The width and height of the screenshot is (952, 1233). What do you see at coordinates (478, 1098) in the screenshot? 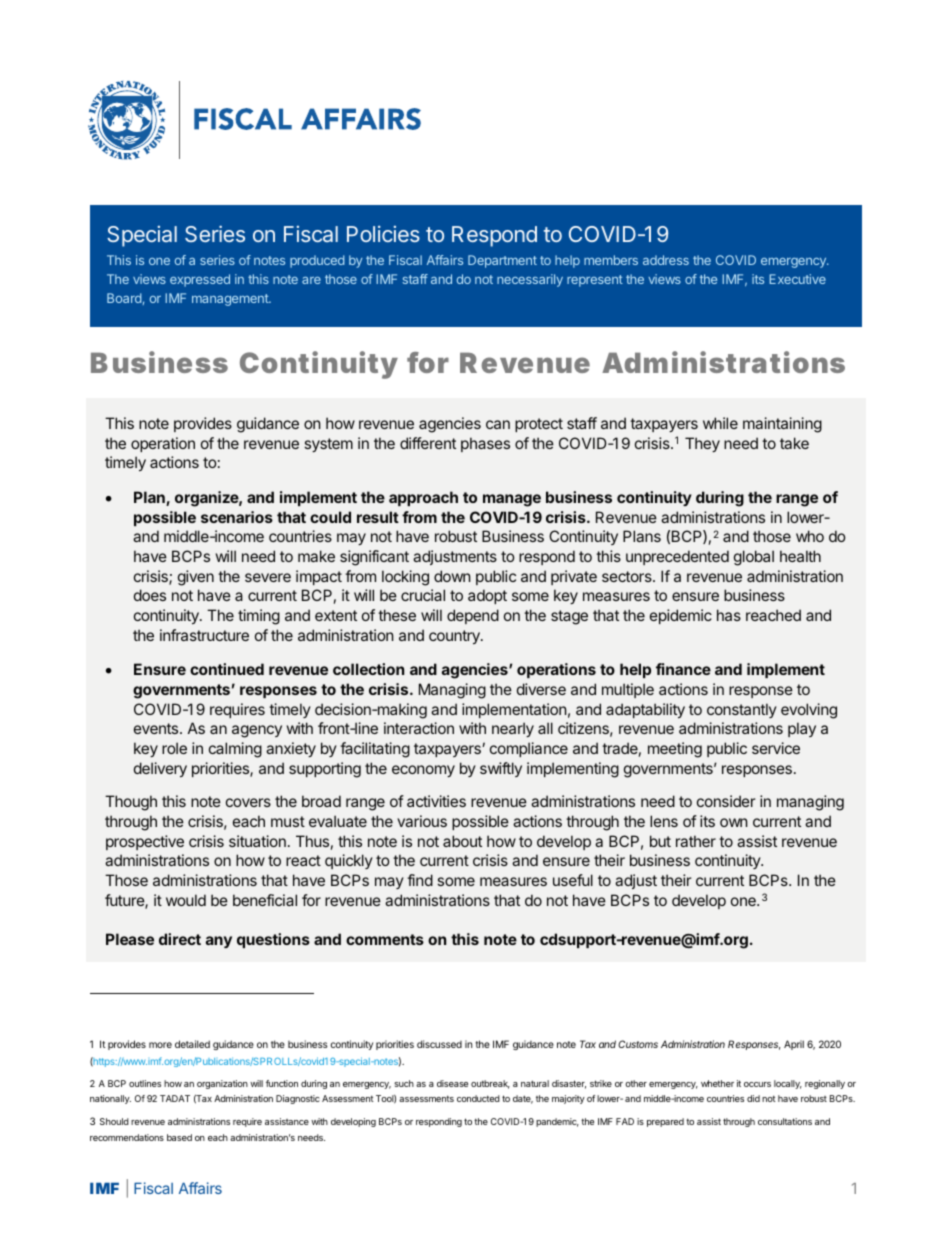
I see `conducted` at bounding box center [478, 1098].
